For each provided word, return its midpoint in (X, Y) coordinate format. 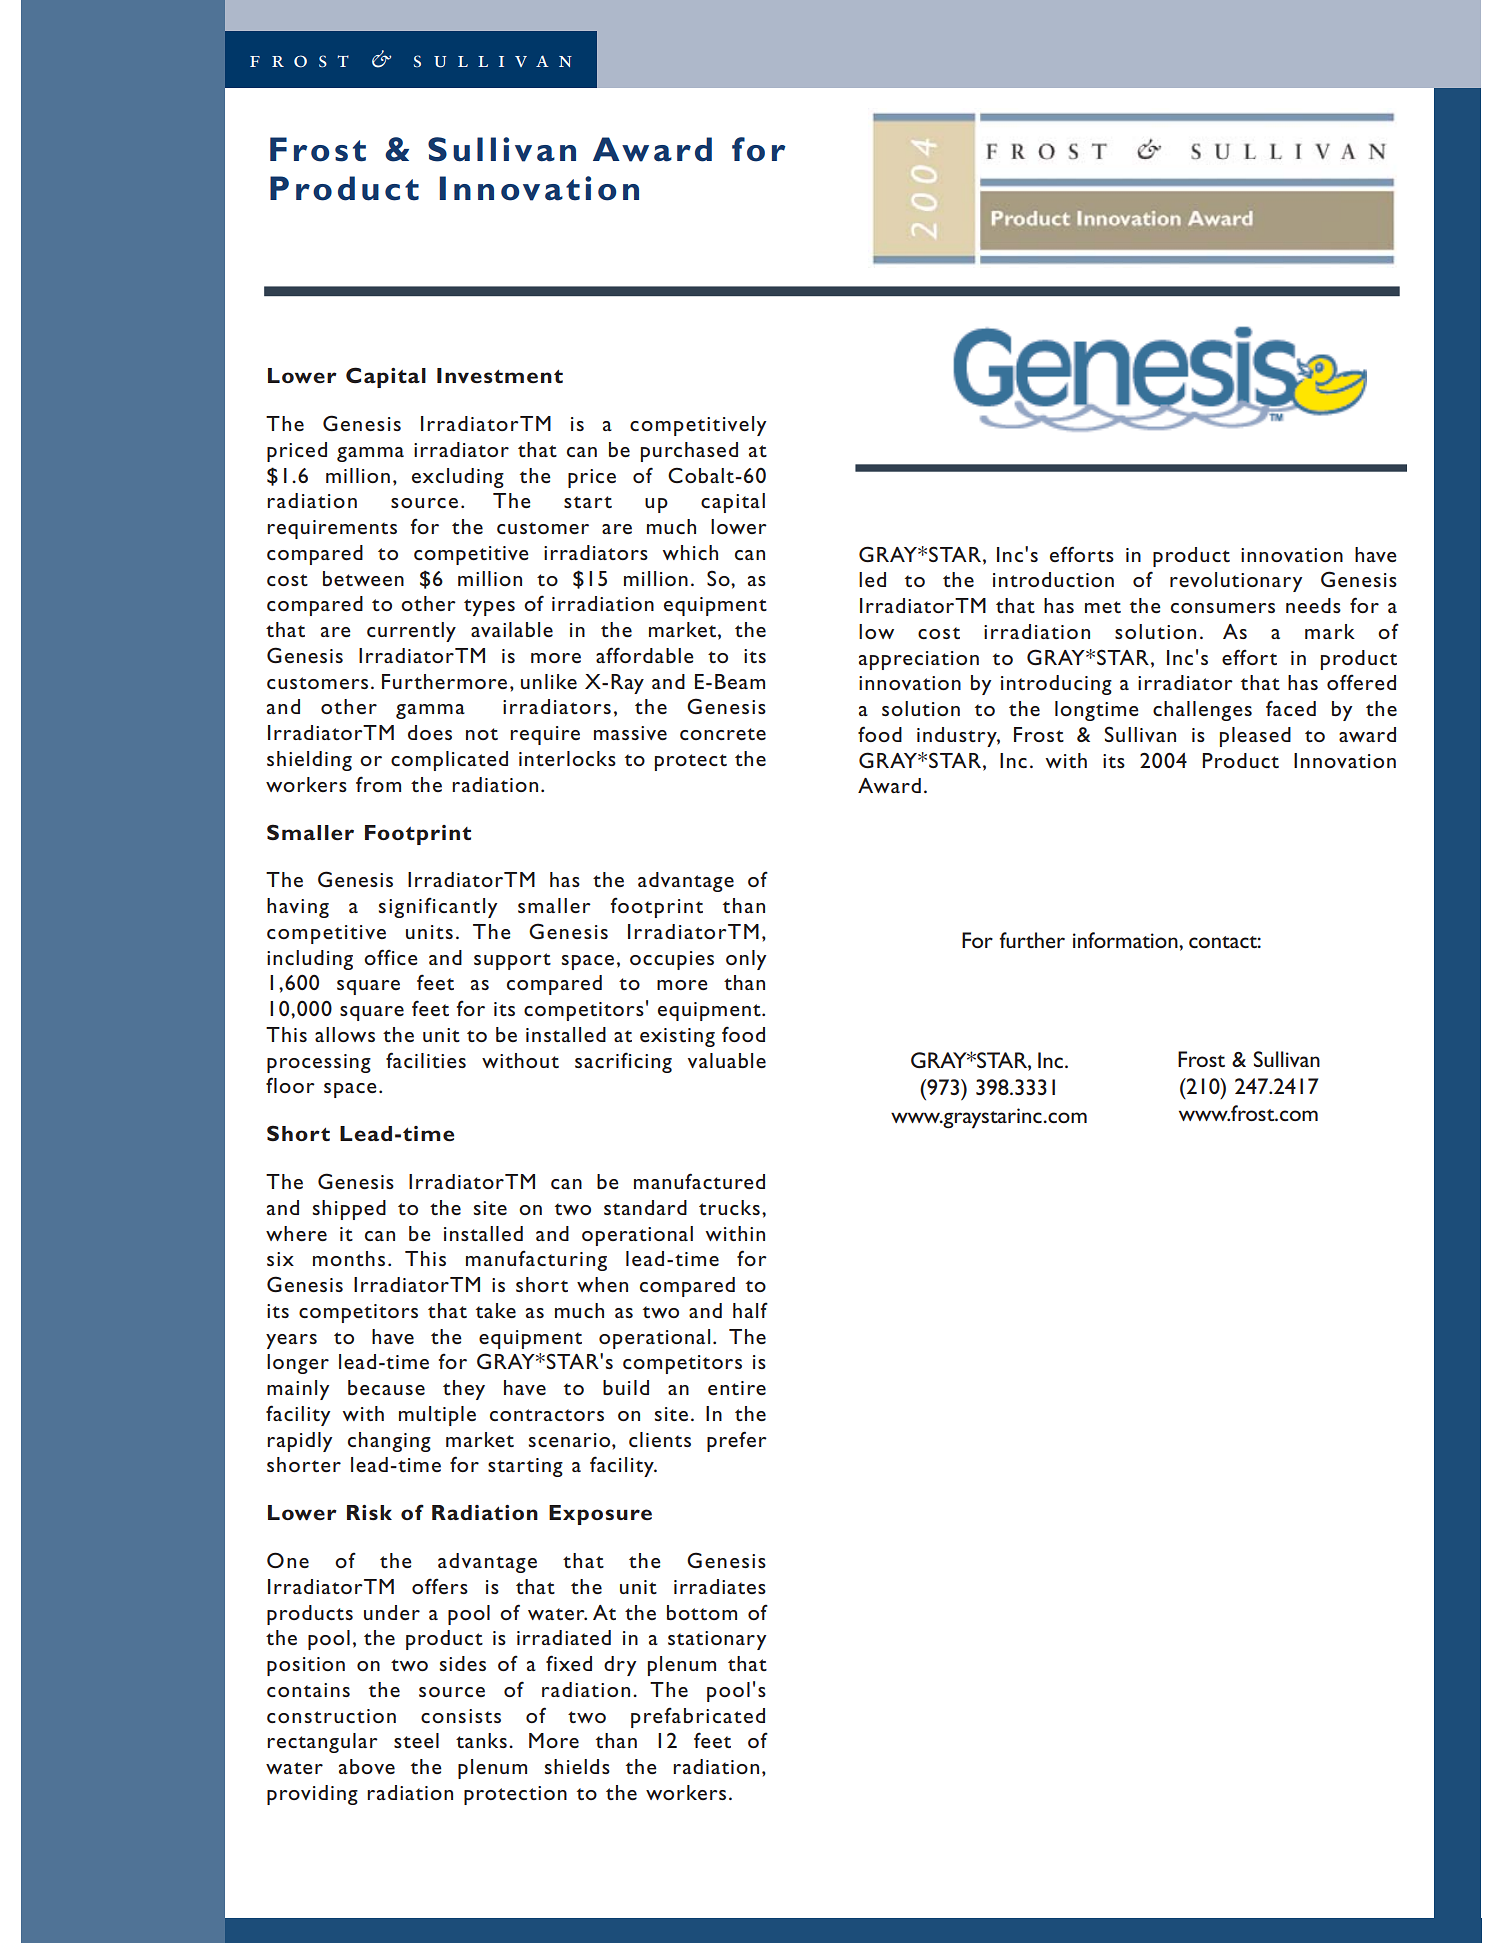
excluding (458, 478)
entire (737, 1388)
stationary (717, 1640)
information (1126, 940)
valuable (727, 1060)
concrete (723, 734)
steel (416, 1740)
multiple (437, 1416)
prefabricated (698, 1717)
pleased (1255, 737)
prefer (737, 1441)
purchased (689, 452)
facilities (426, 1060)
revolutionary (1236, 582)
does (430, 732)
